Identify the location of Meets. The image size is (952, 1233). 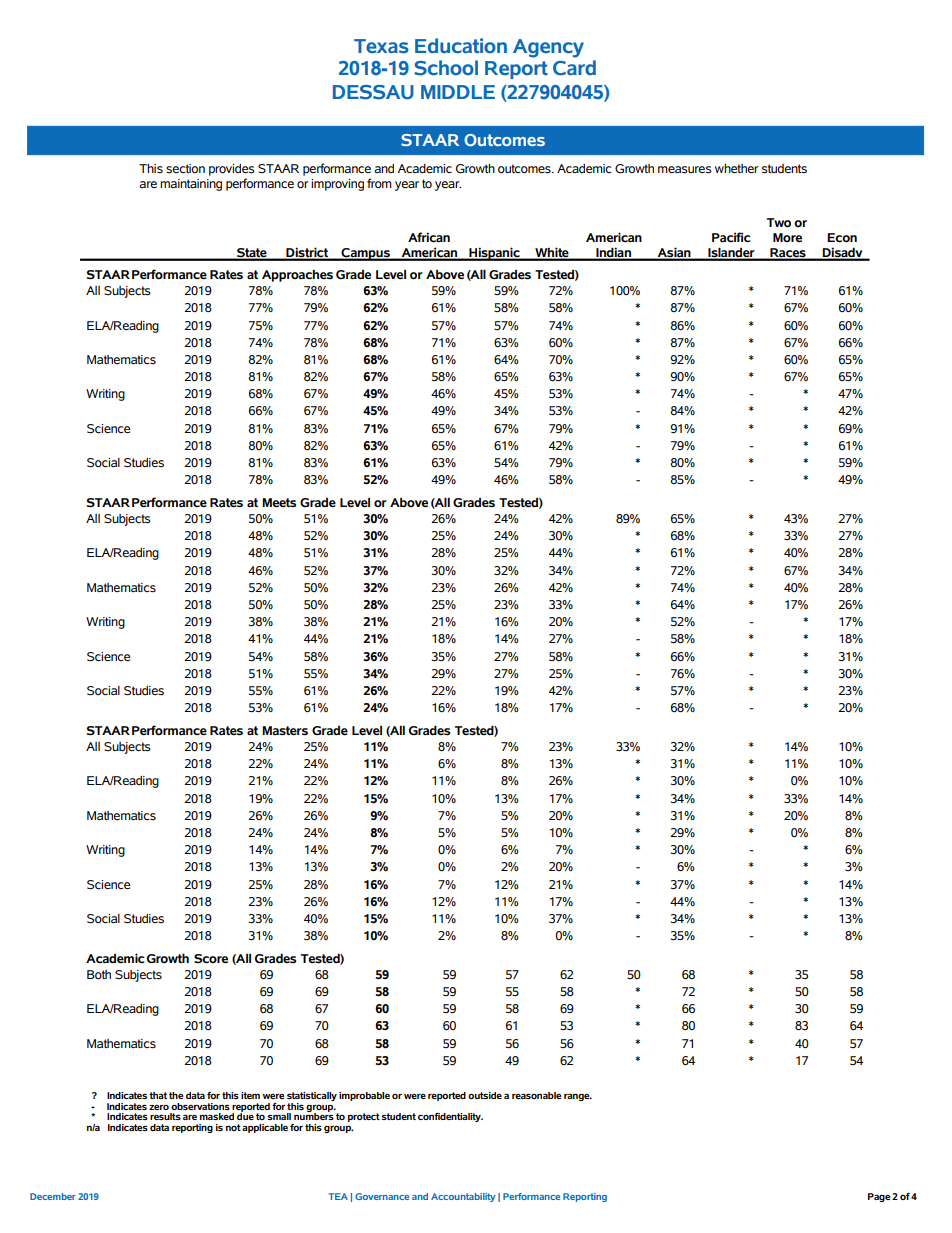
(279, 503).
